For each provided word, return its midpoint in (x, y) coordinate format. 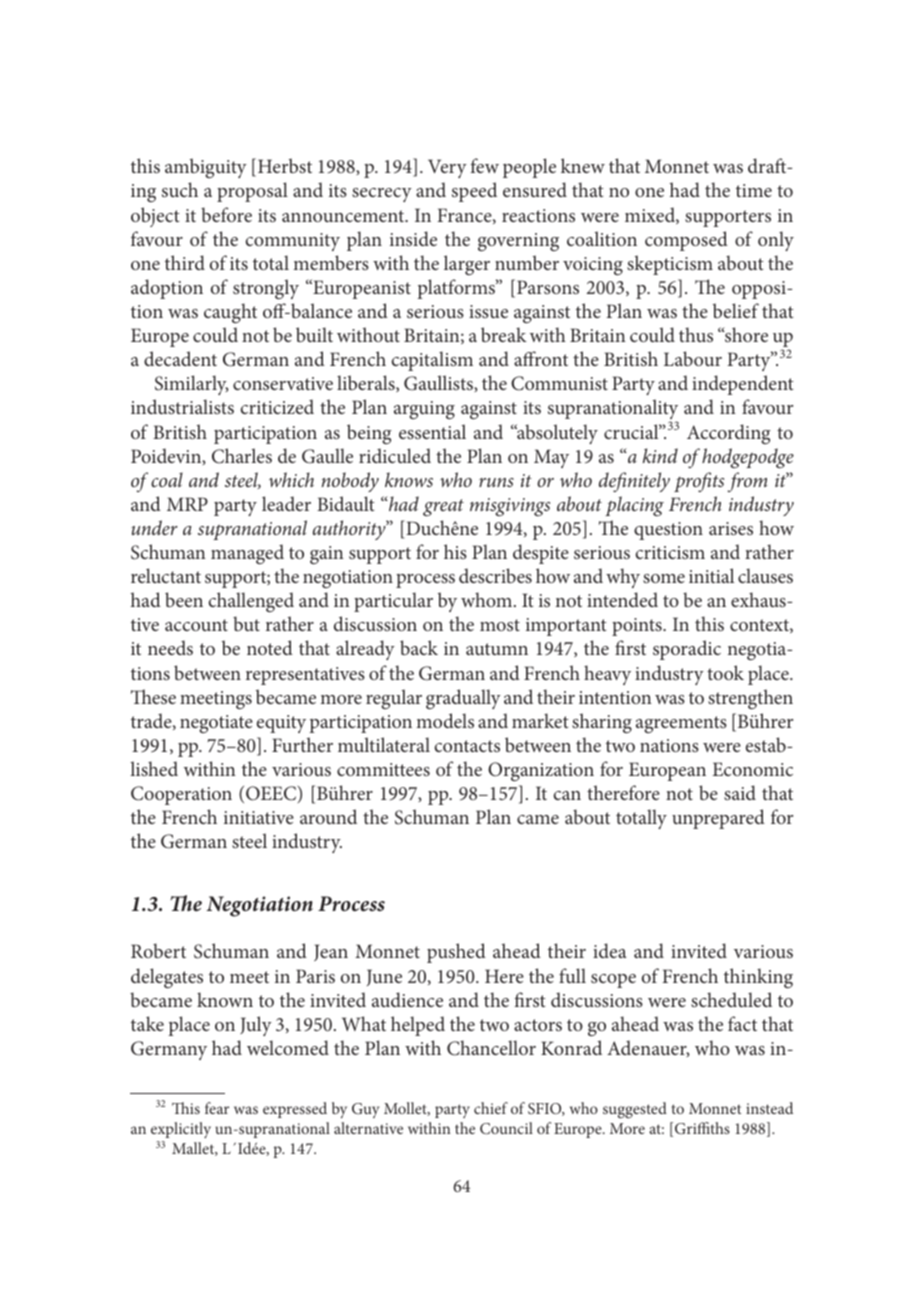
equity (281, 724)
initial (711, 575)
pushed (456, 953)
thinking (758, 978)
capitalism (432, 361)
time (754, 190)
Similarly (192, 385)
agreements (681, 724)
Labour (693, 358)
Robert (158, 950)
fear (217, 1108)
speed (474, 192)
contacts (467, 746)
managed (247, 554)
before (226, 214)
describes (495, 575)
